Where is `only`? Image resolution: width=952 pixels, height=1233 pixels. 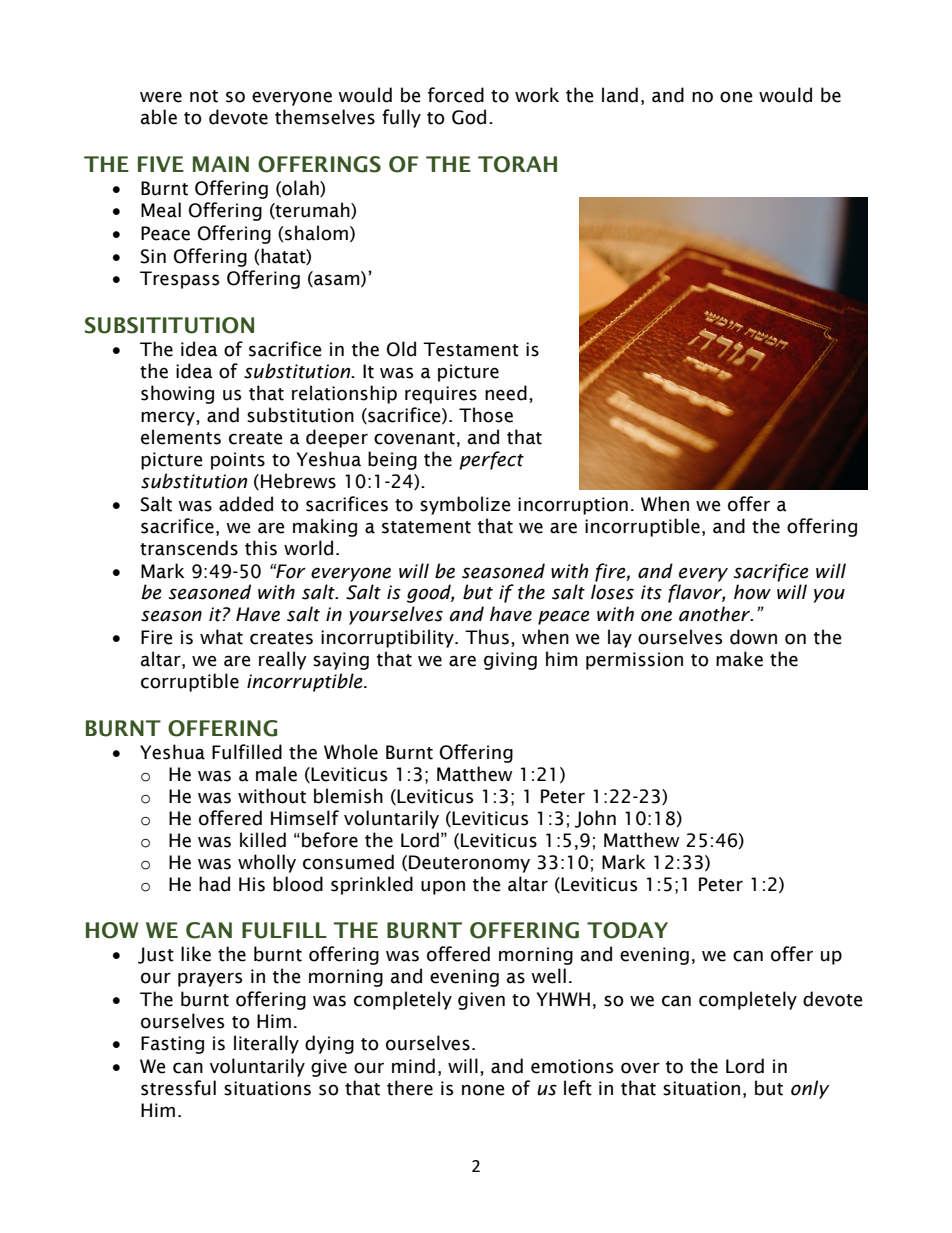
only is located at coordinates (810, 1089).
